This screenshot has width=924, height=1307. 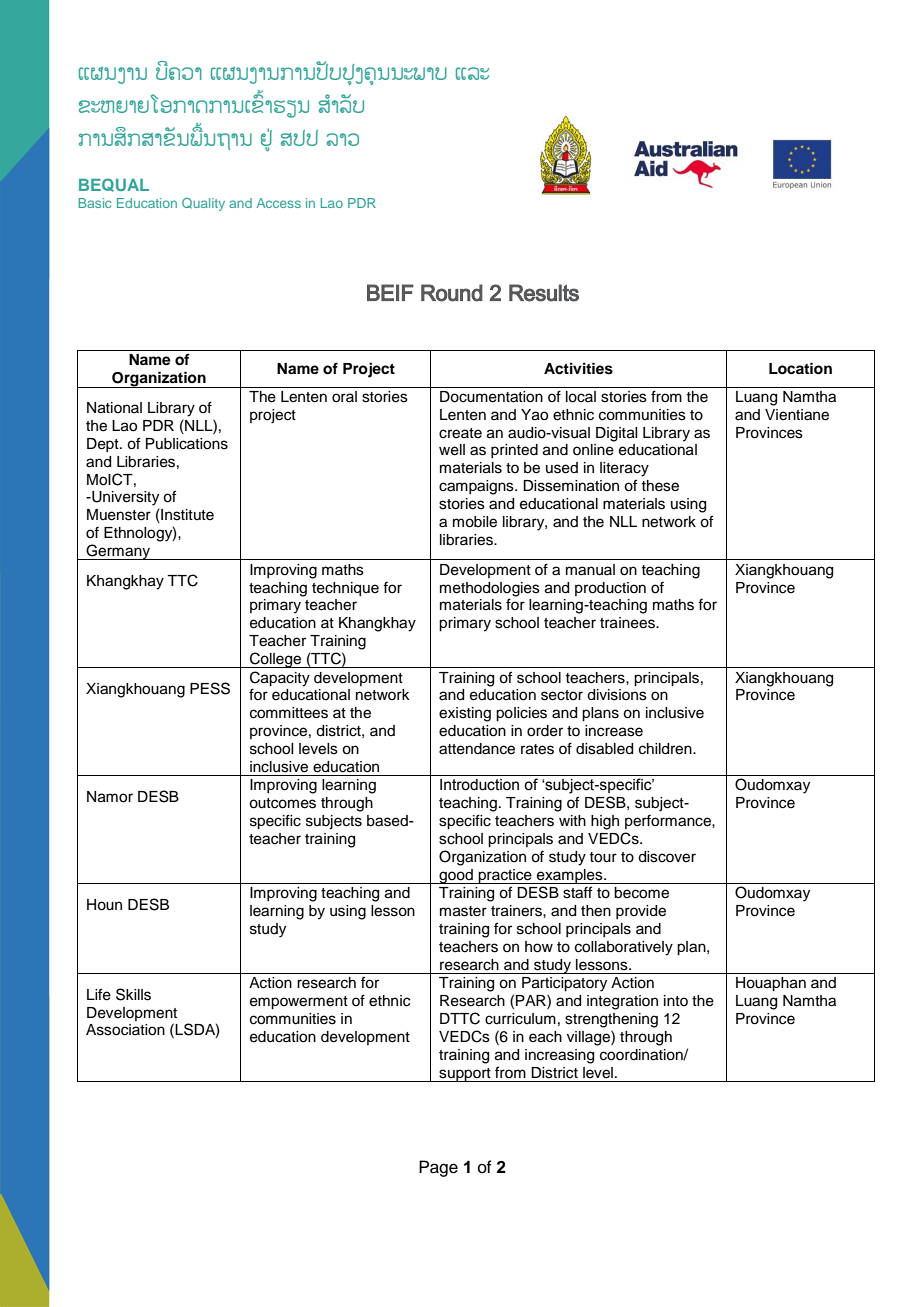 What do you see at coordinates (544, 293) in the screenshot?
I see `Results` at bounding box center [544, 293].
